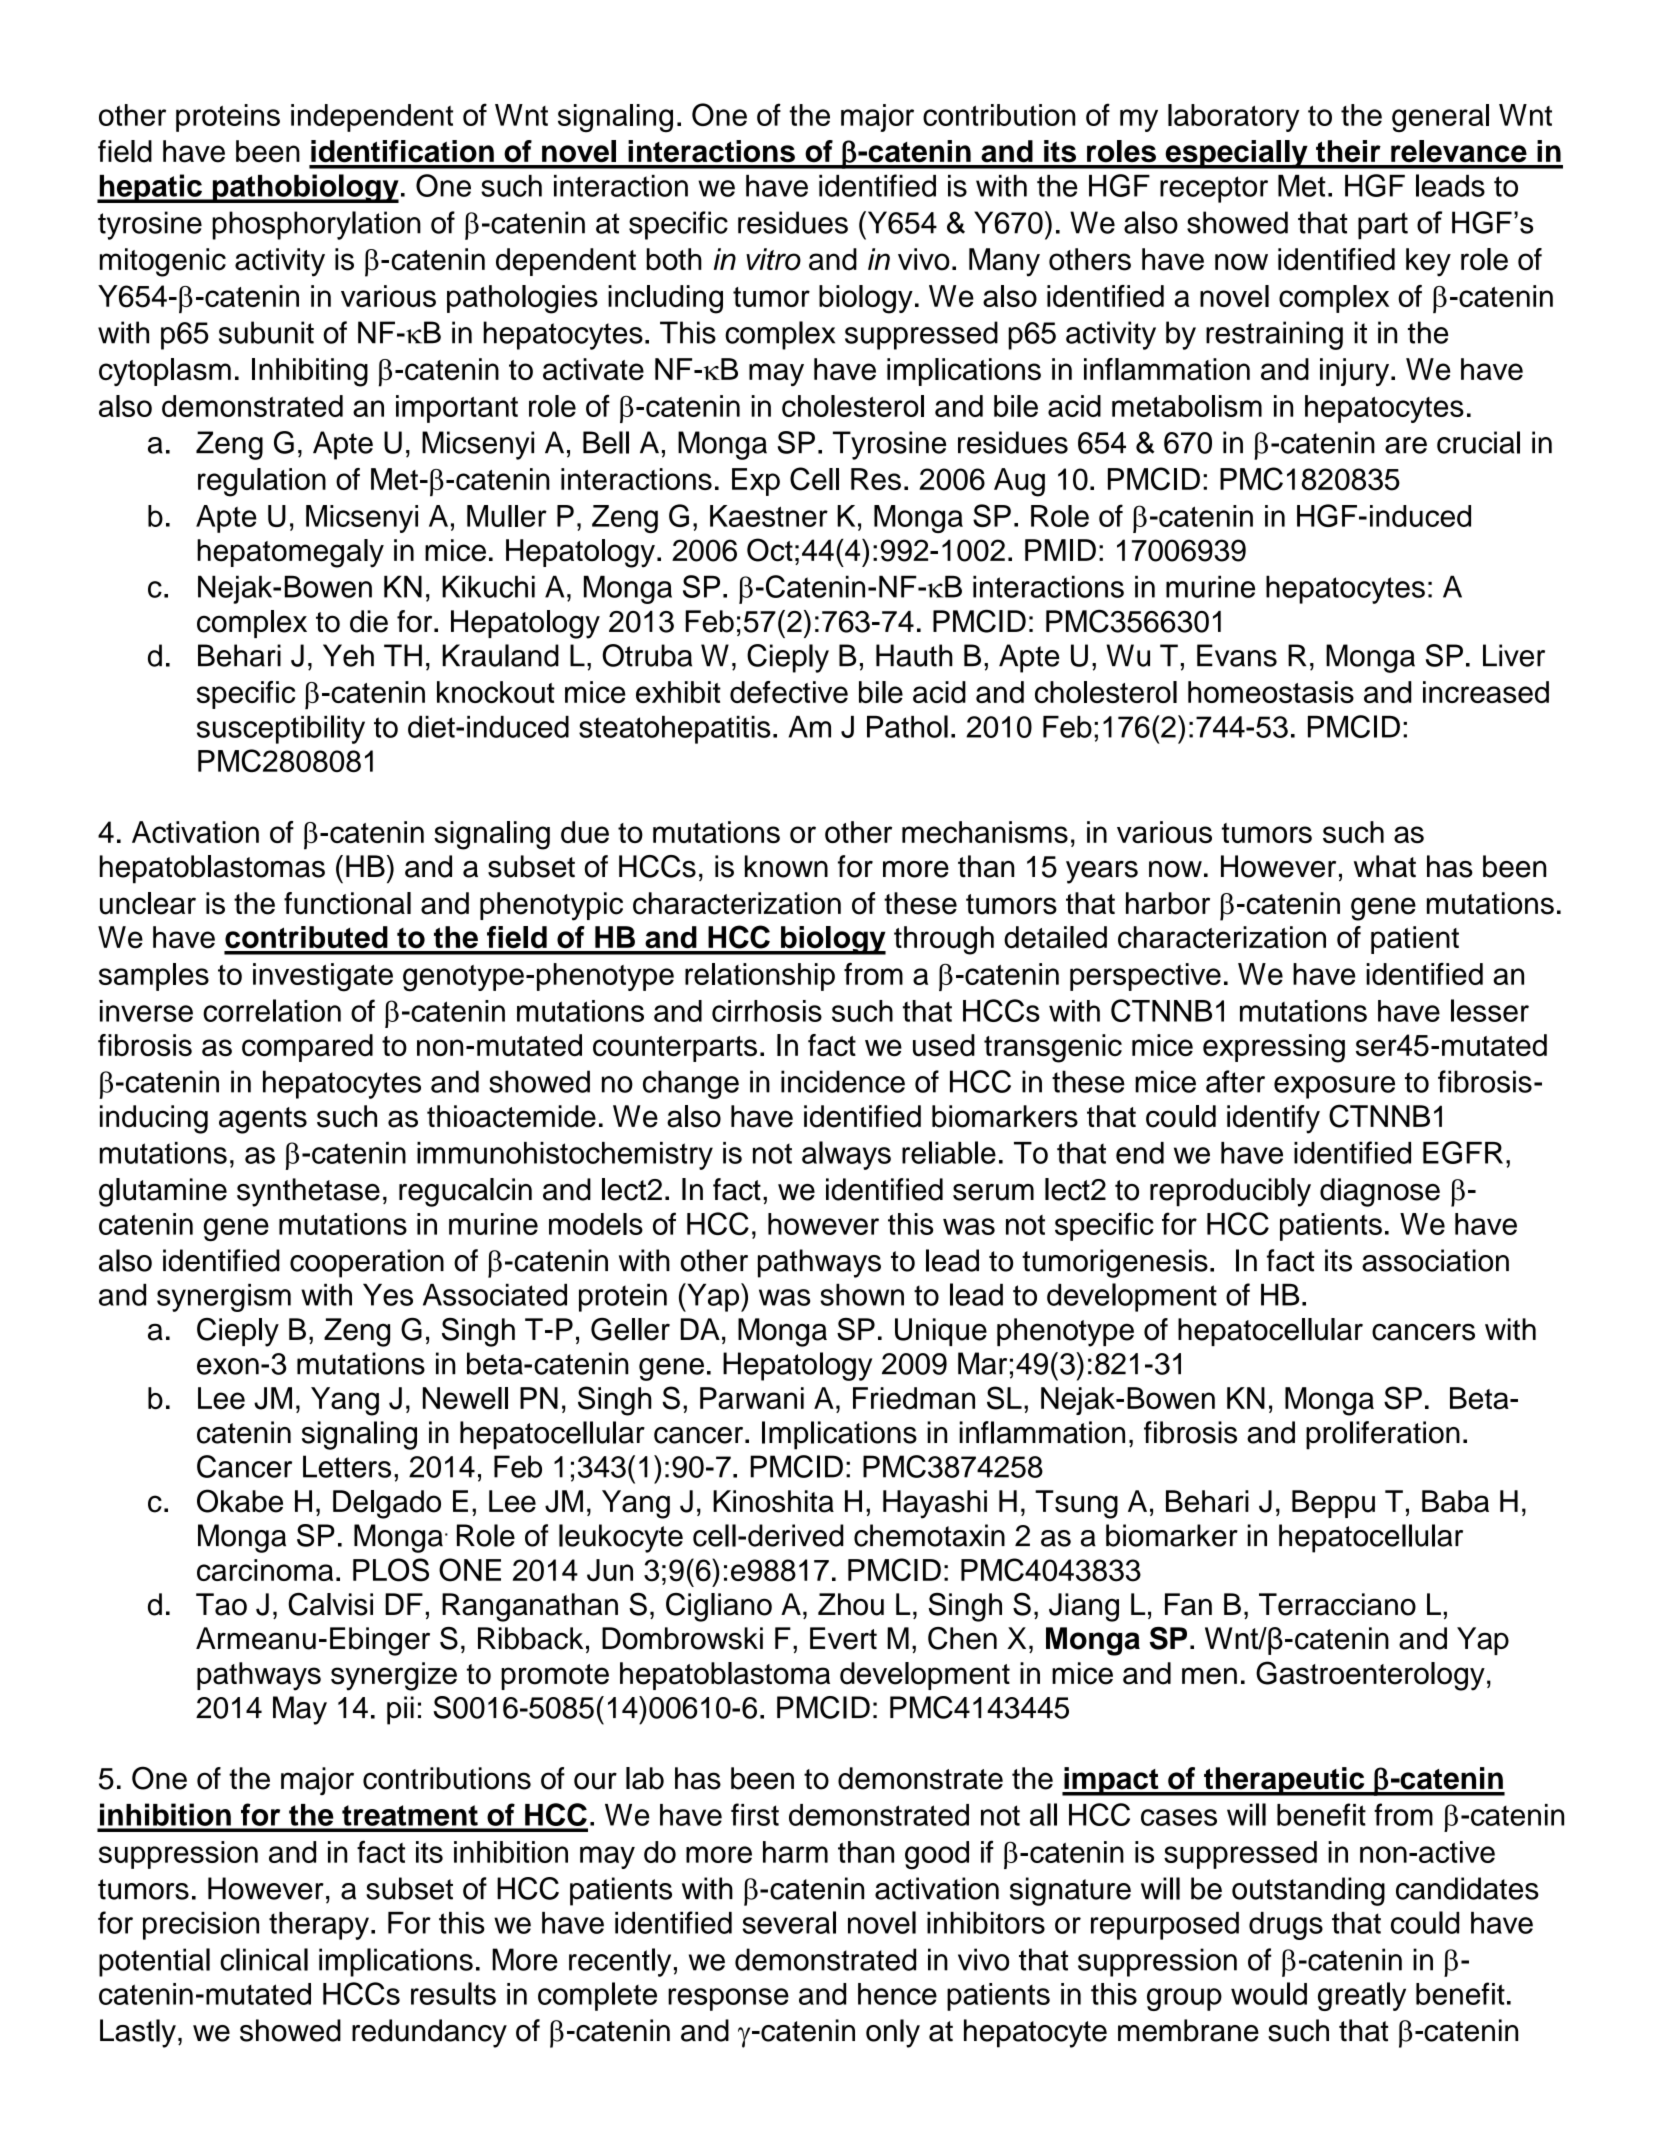 This screenshot has height=2153, width=1664. What do you see at coordinates (773, 259) in the screenshot?
I see `vitro` at bounding box center [773, 259].
